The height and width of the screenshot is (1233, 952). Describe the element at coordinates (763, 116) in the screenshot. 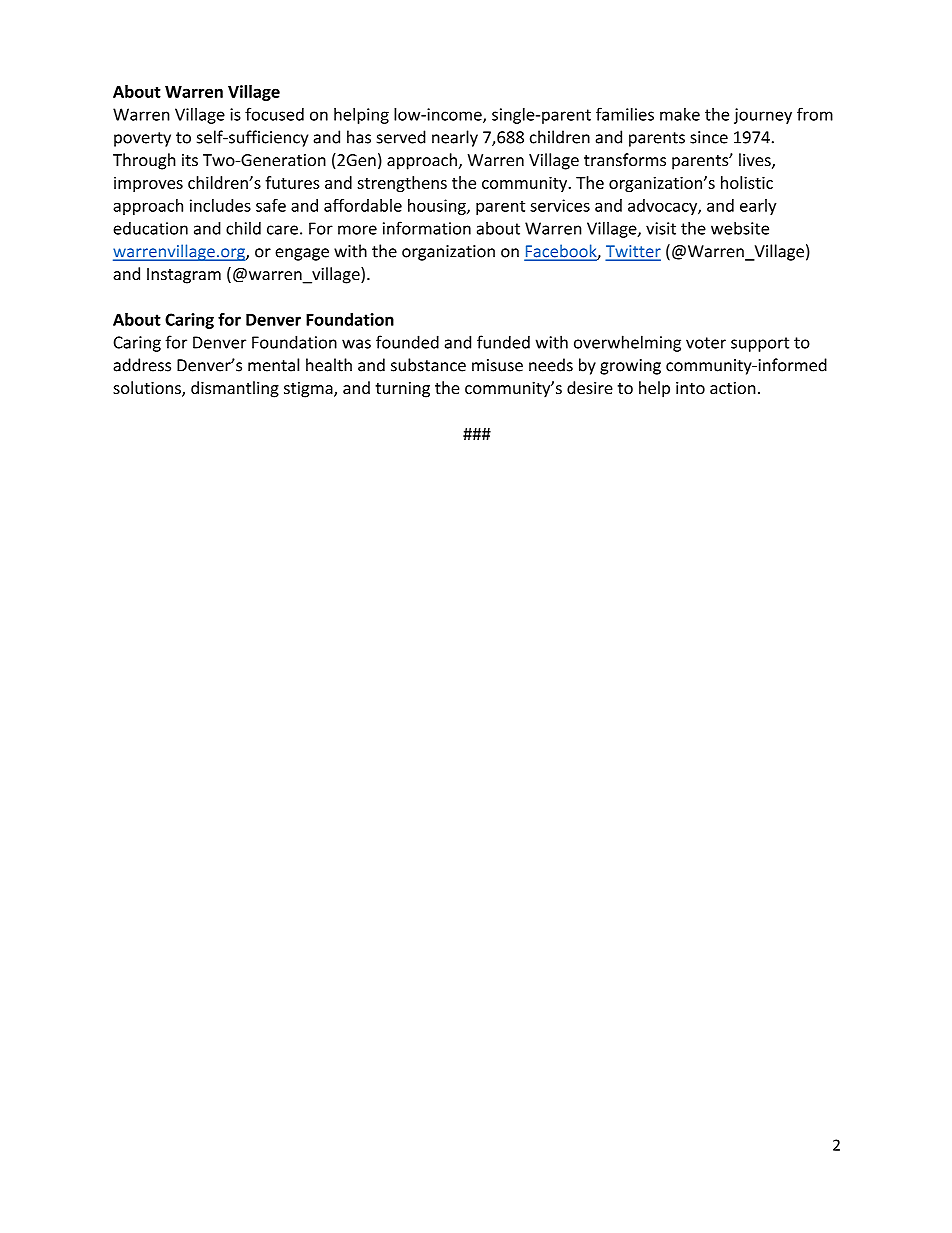

I see `journey` at that location.
